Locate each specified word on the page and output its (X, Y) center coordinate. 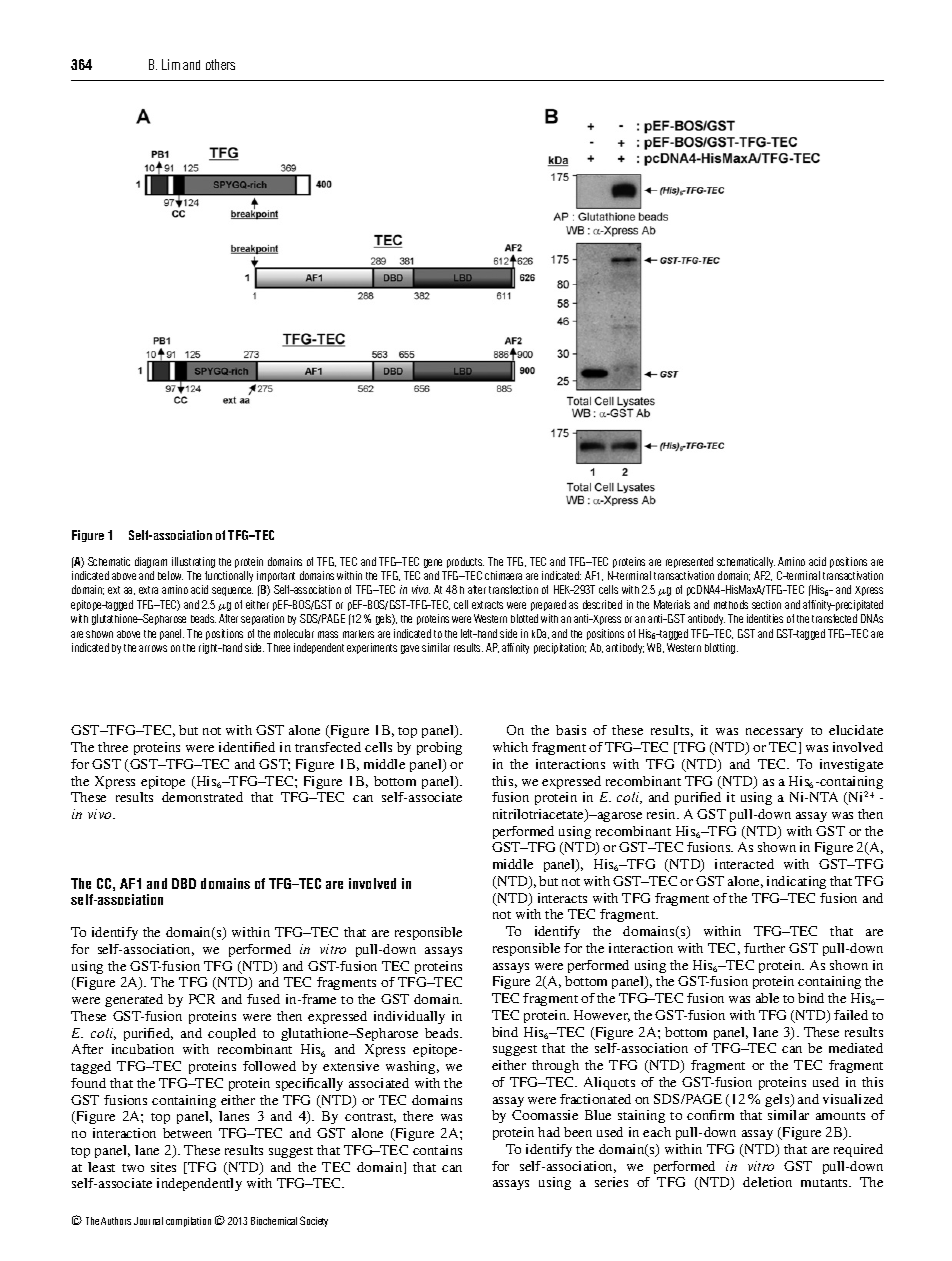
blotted (524, 618)
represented (689, 562)
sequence (232, 591)
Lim (171, 64)
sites (163, 1167)
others (220, 64)
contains (437, 1150)
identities (765, 618)
